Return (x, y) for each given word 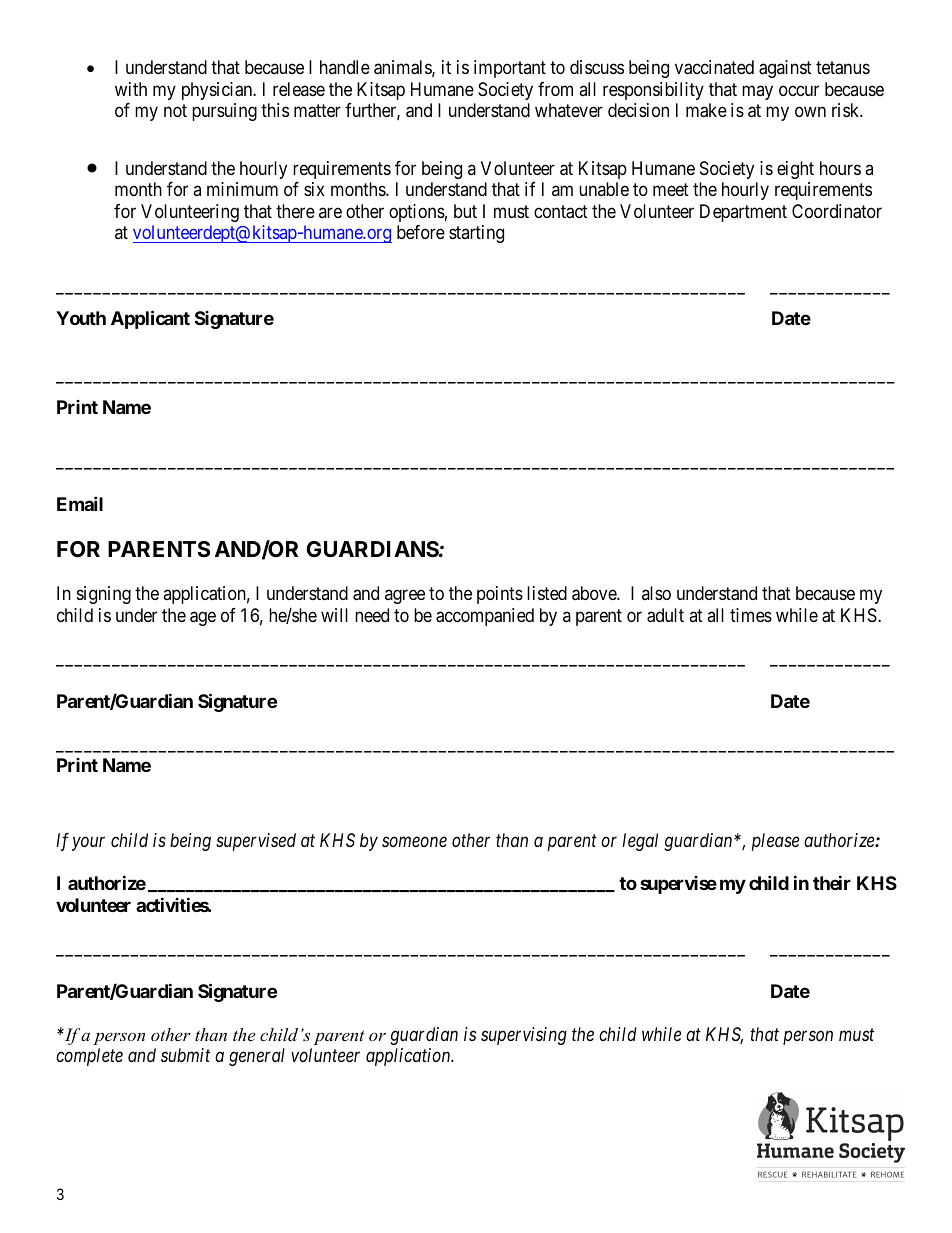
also (656, 593)
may (757, 92)
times (751, 615)
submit (185, 1055)
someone (414, 842)
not (175, 110)
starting (476, 234)
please (775, 842)
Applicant (150, 319)
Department (743, 213)
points (500, 595)
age (203, 618)
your (88, 844)
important (510, 69)
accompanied (485, 617)
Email (80, 503)
